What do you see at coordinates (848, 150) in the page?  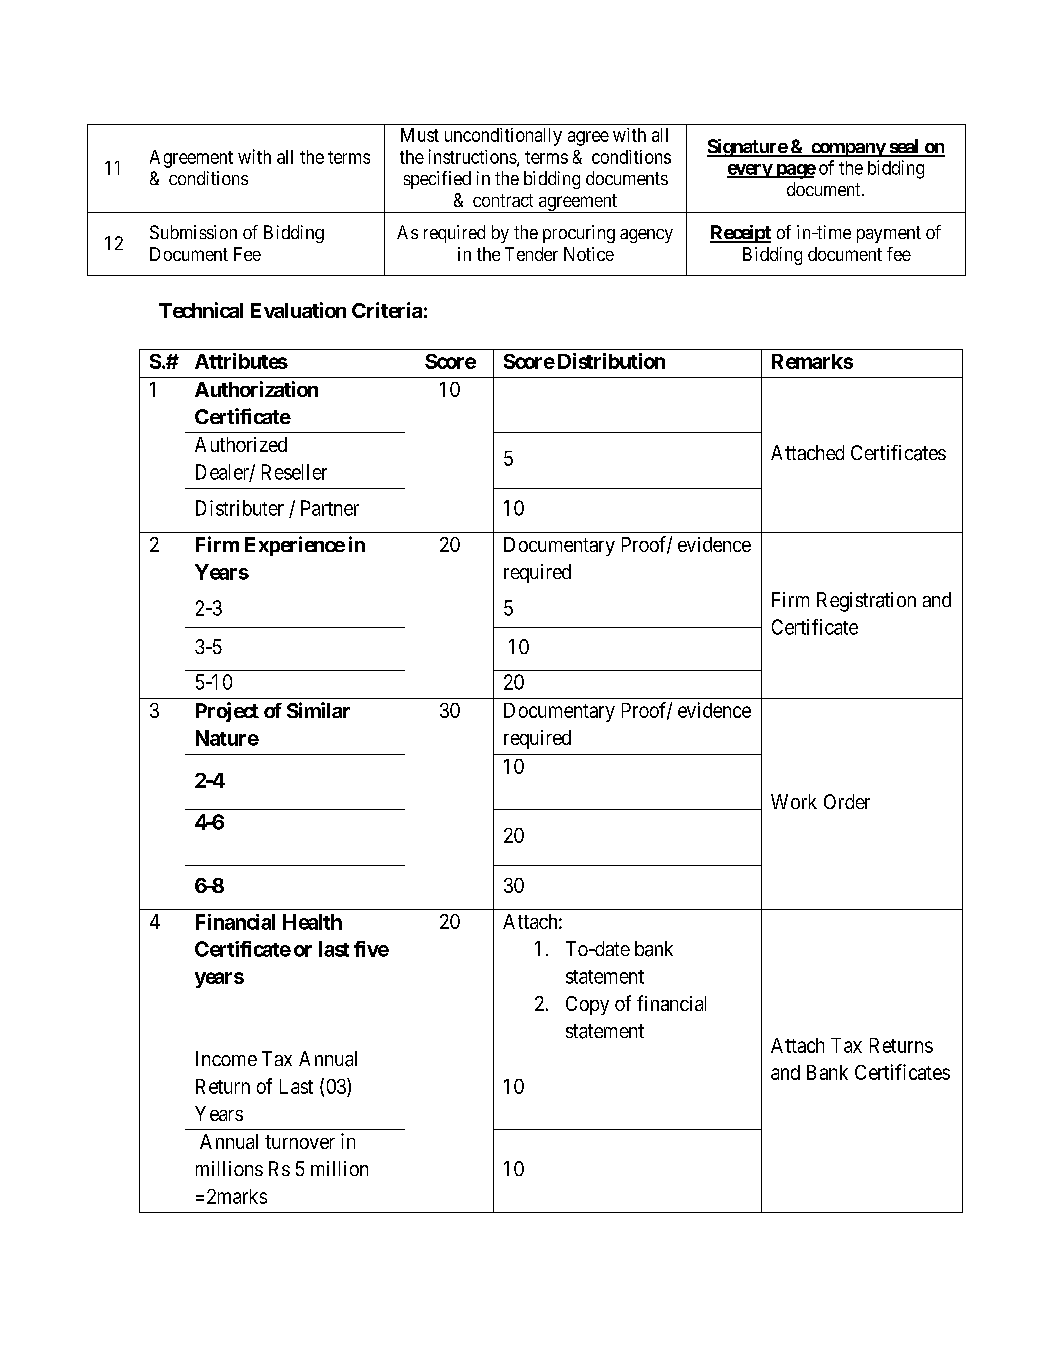 I see `company` at bounding box center [848, 150].
